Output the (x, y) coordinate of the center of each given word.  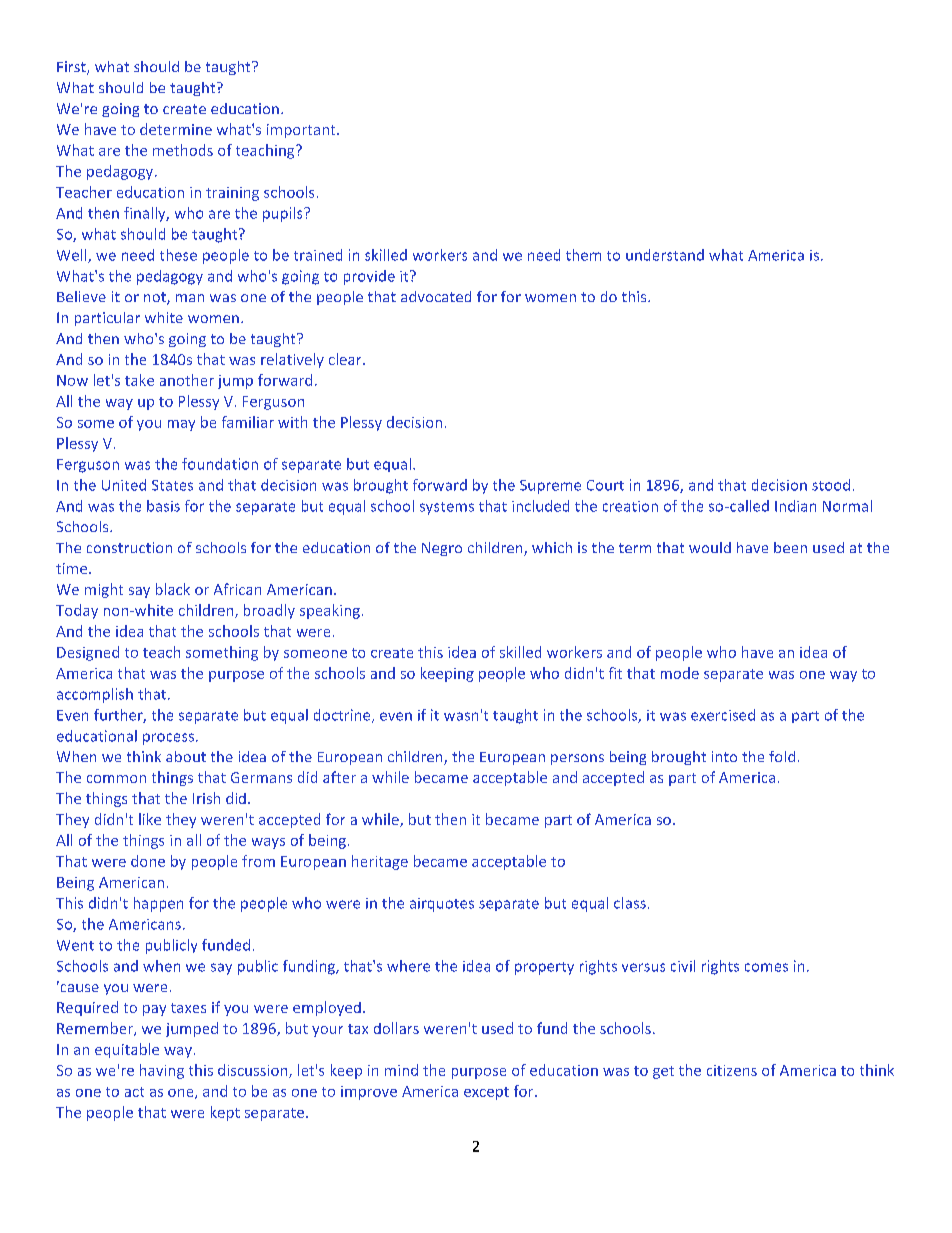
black (173, 589)
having (162, 1071)
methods (183, 150)
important (302, 131)
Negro (442, 549)
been (790, 547)
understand (665, 255)
